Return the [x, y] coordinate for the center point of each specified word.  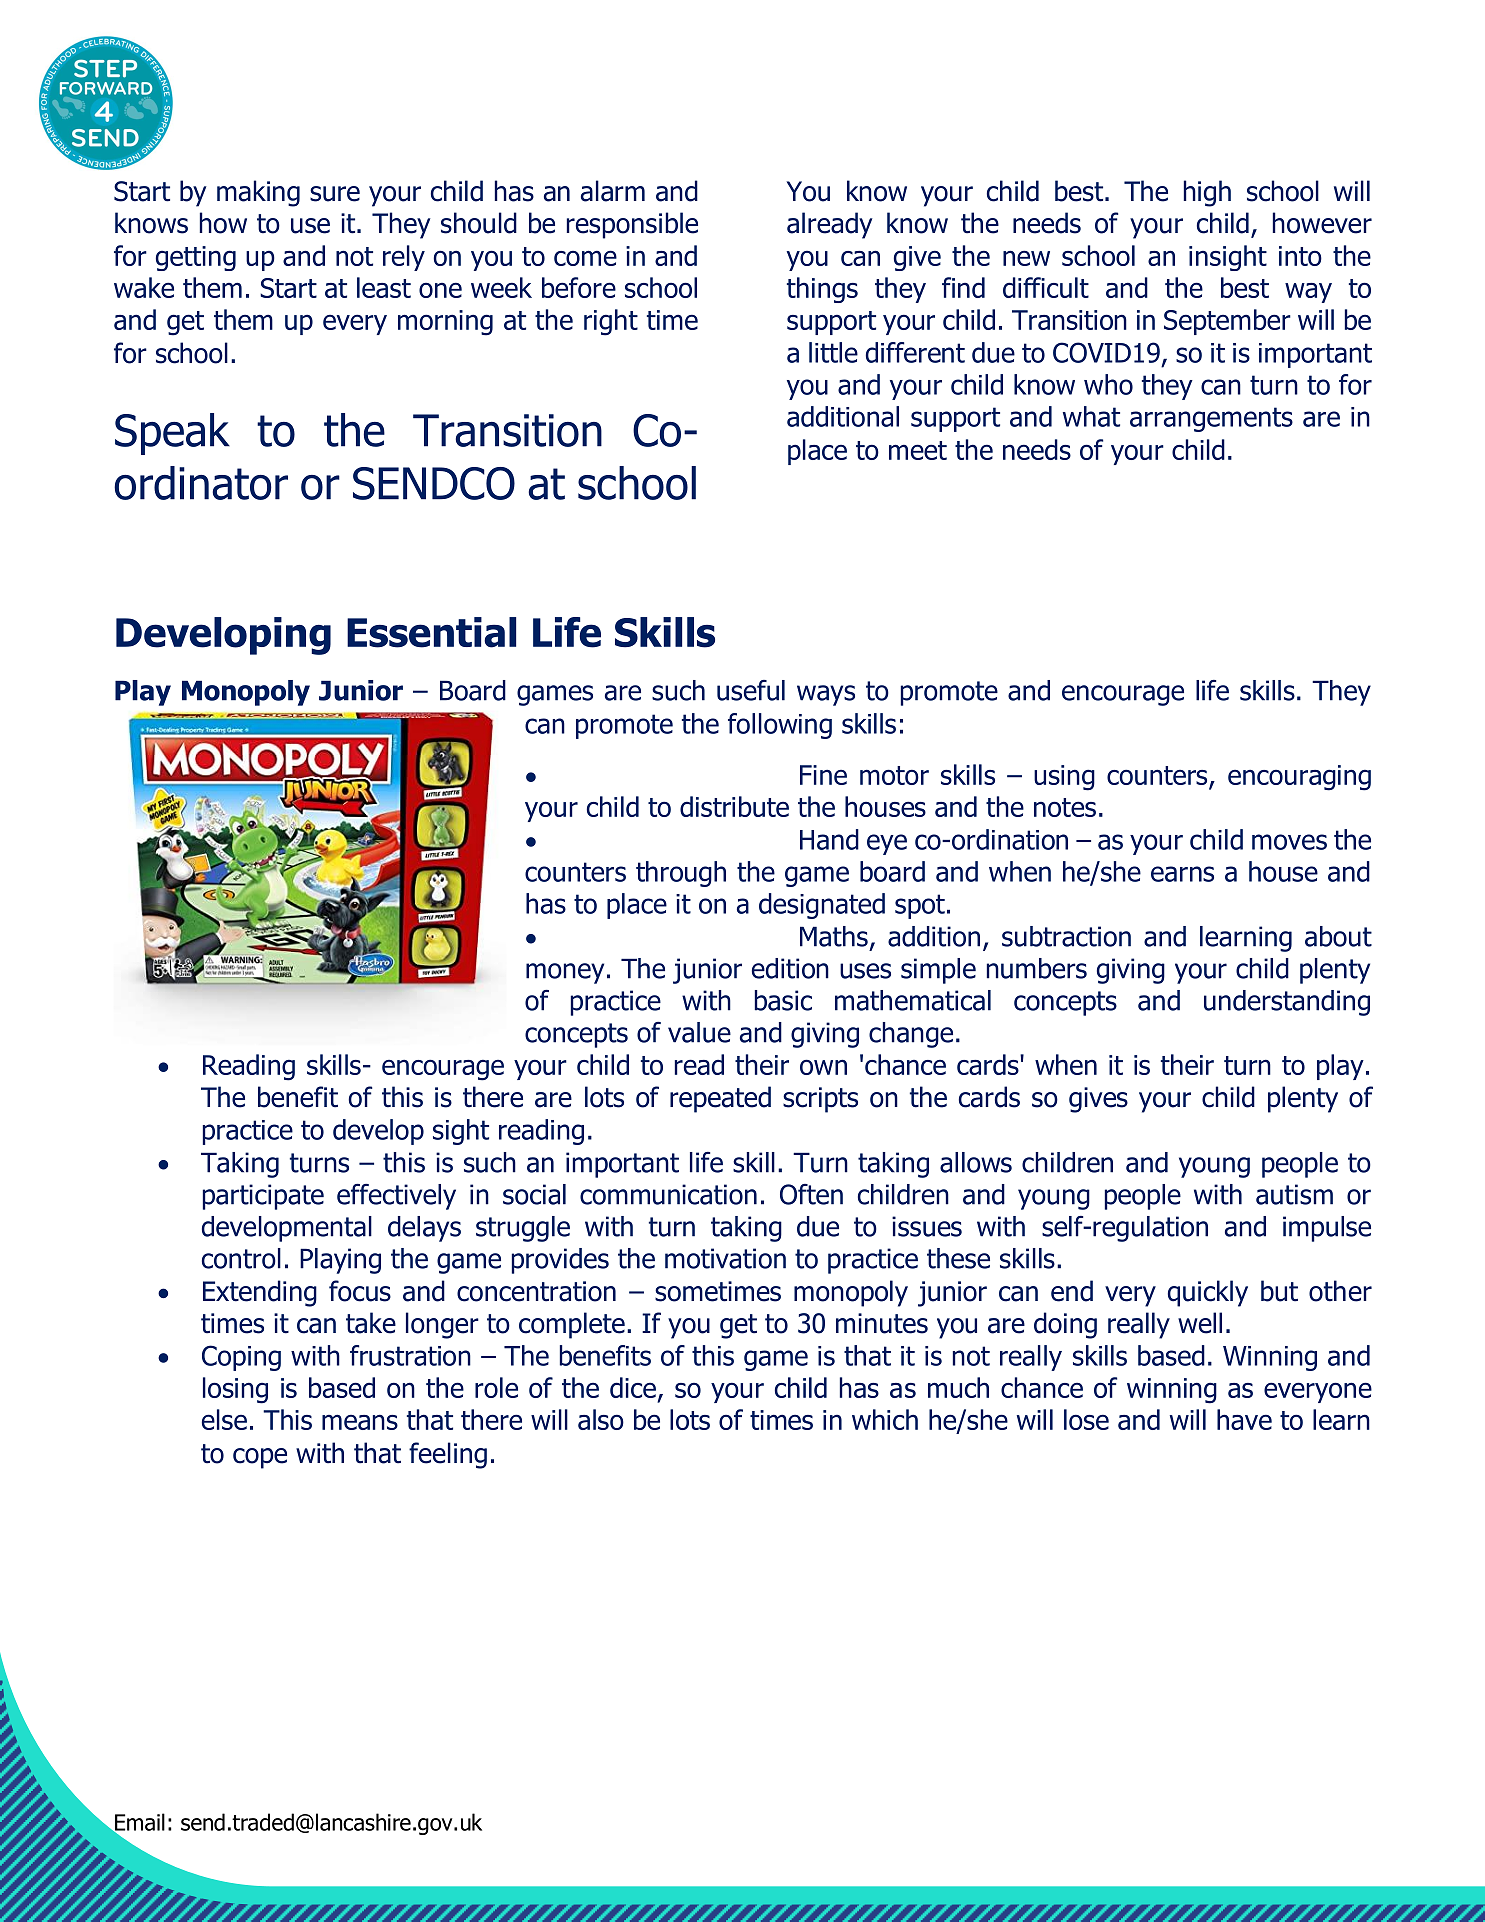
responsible [632, 225]
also [601, 1419]
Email [139, 1823]
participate [263, 1197]
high [1207, 193]
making [258, 193]
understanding [1287, 1003]
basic [783, 1000]
